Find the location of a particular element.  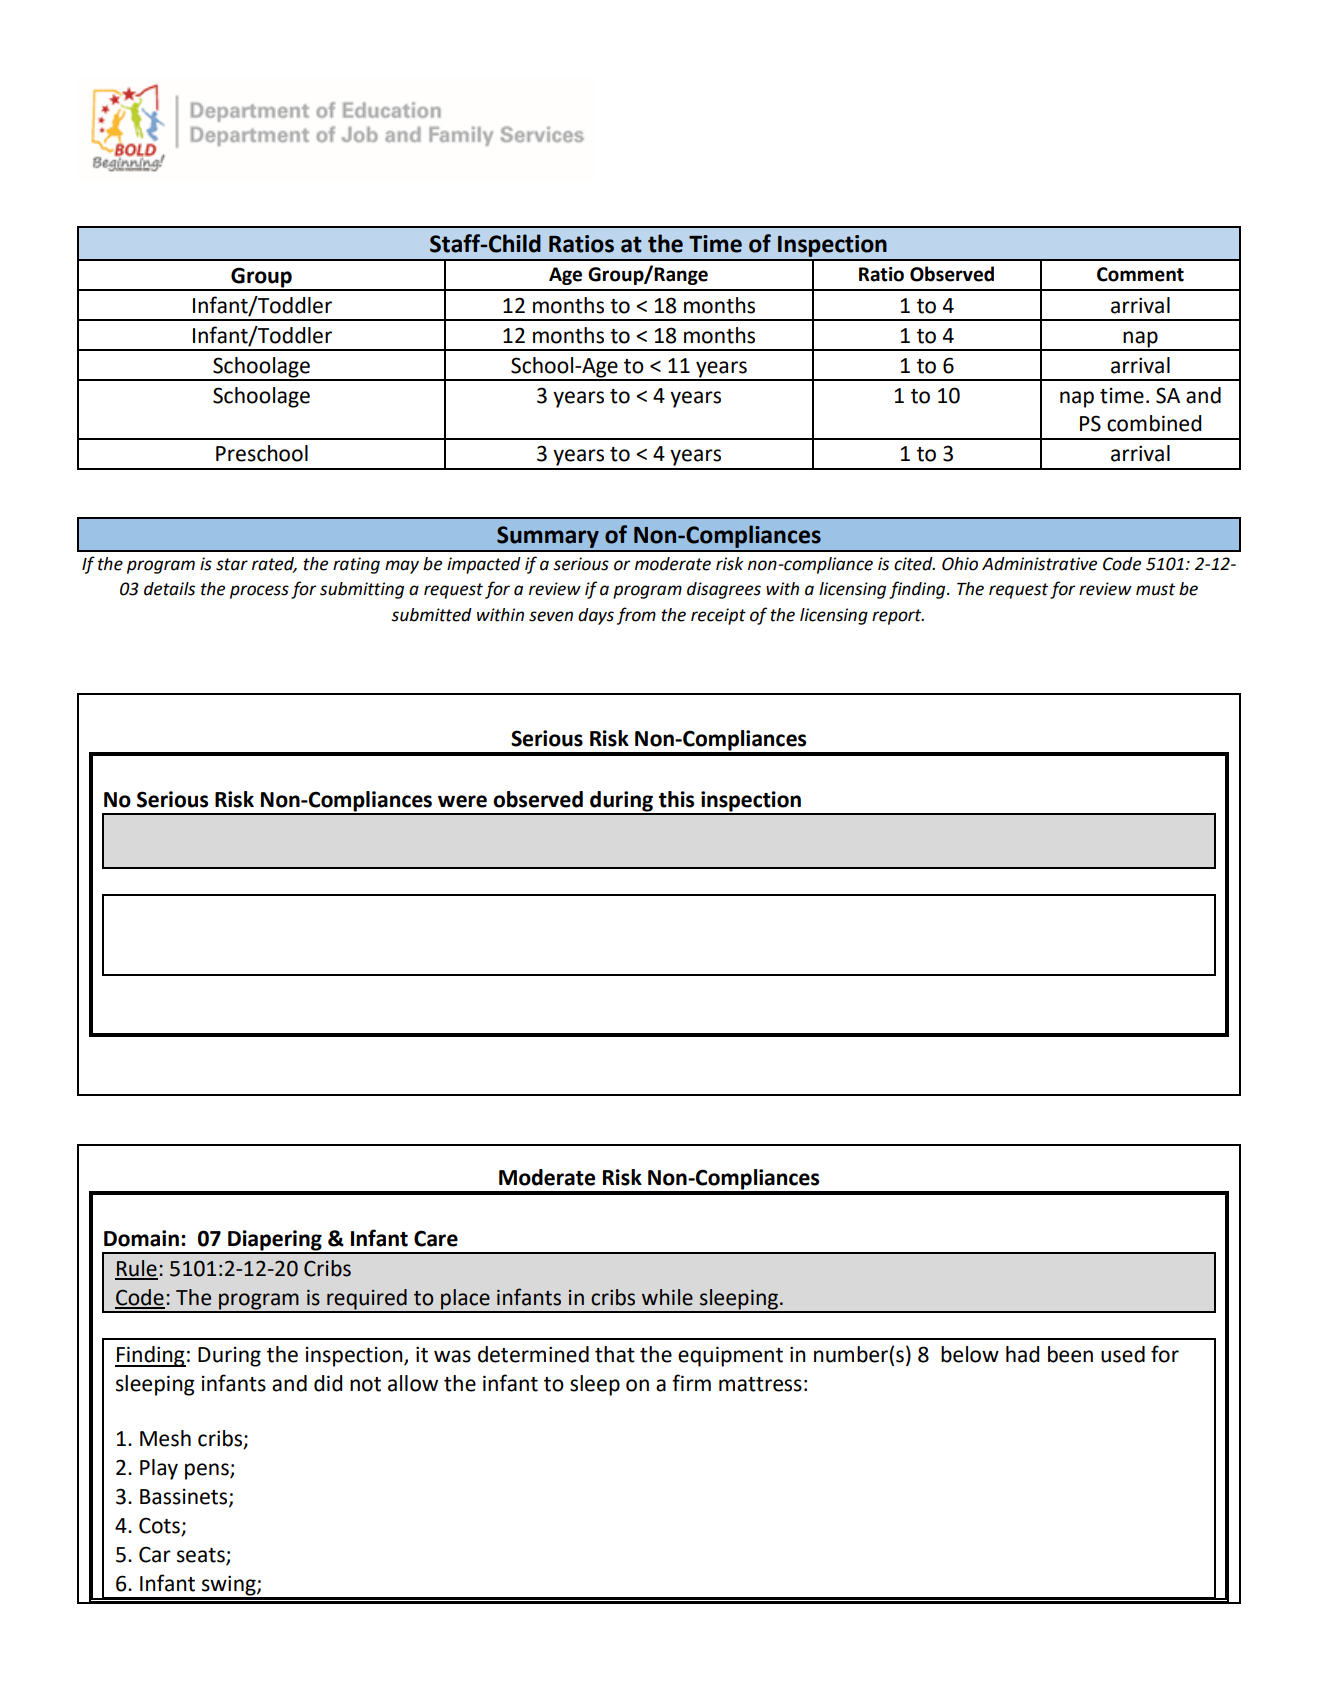

Diapering is located at coordinates (275, 1241).
